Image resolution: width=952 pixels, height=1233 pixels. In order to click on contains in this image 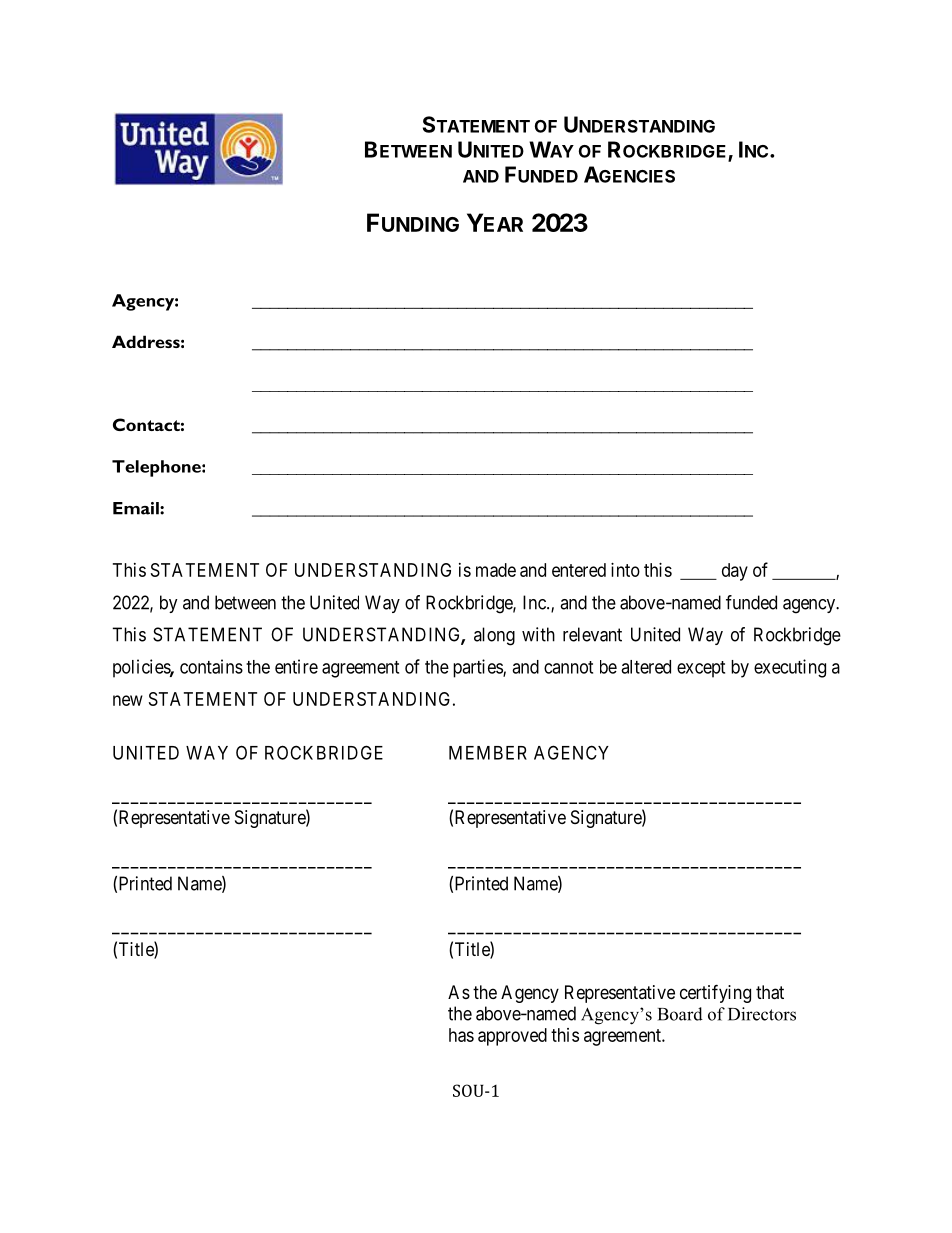, I will do `click(211, 666)`.
